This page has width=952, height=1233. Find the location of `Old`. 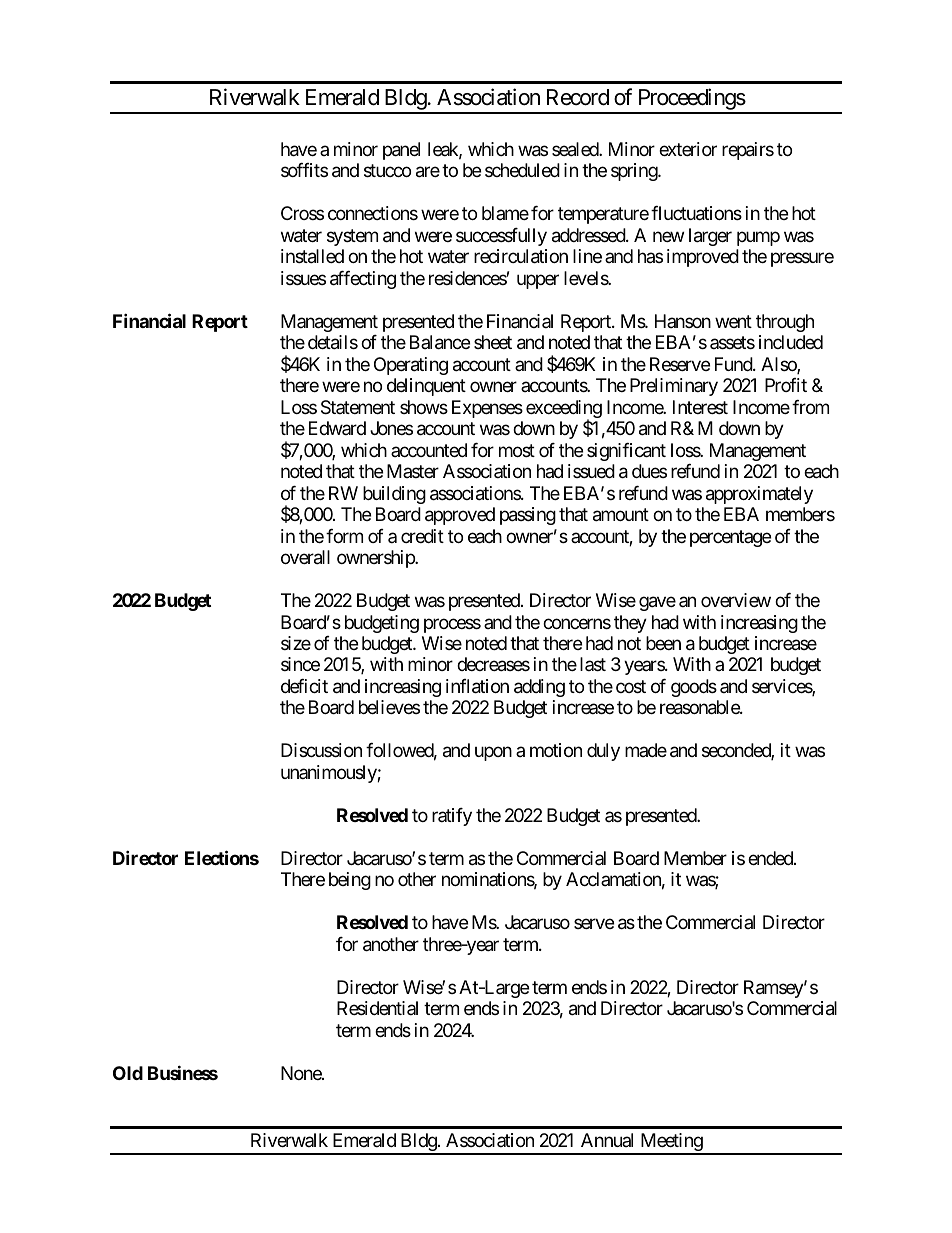

Old is located at coordinates (128, 1073).
